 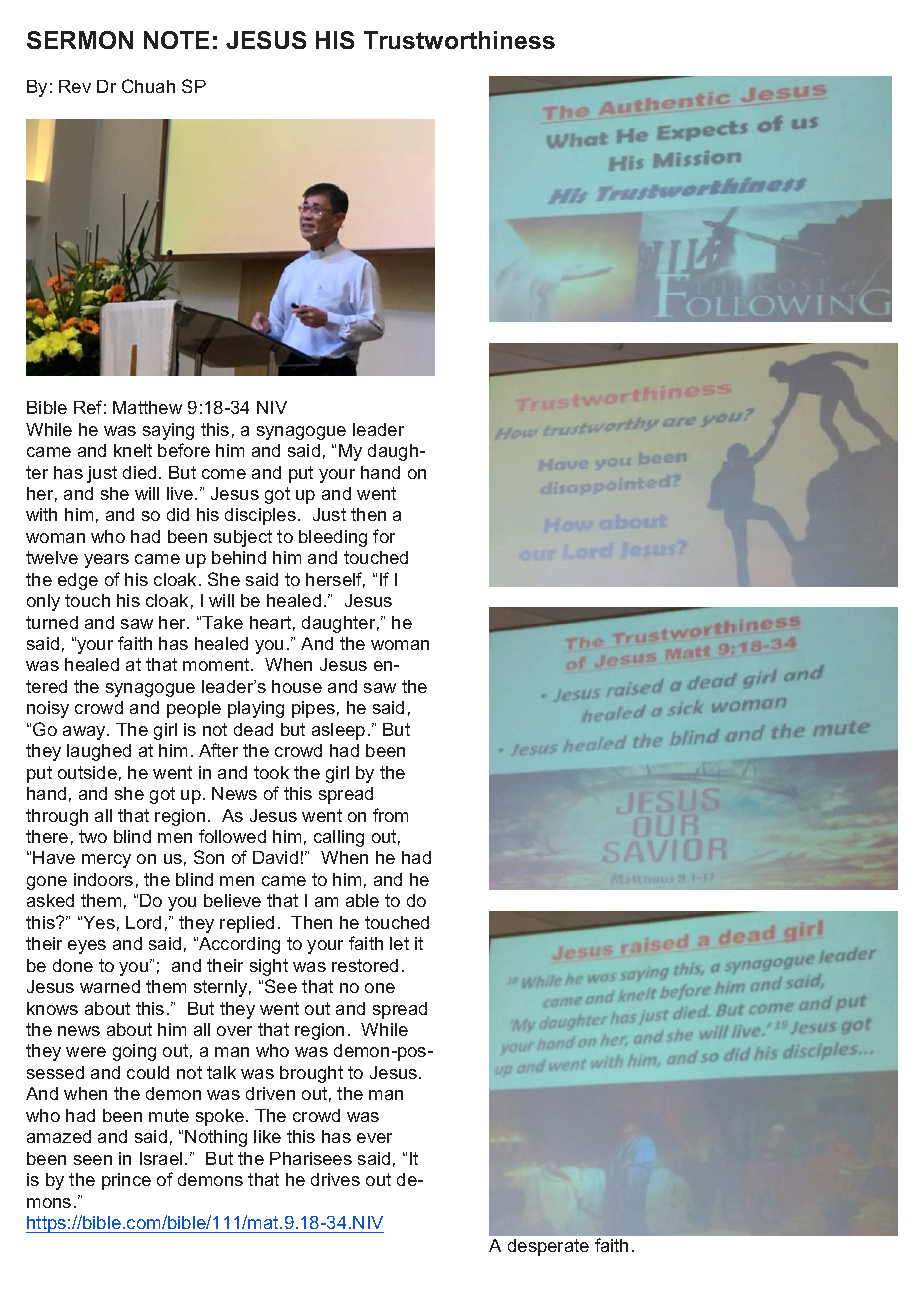 I want to click on Trustworthiness, so click(x=459, y=40).
